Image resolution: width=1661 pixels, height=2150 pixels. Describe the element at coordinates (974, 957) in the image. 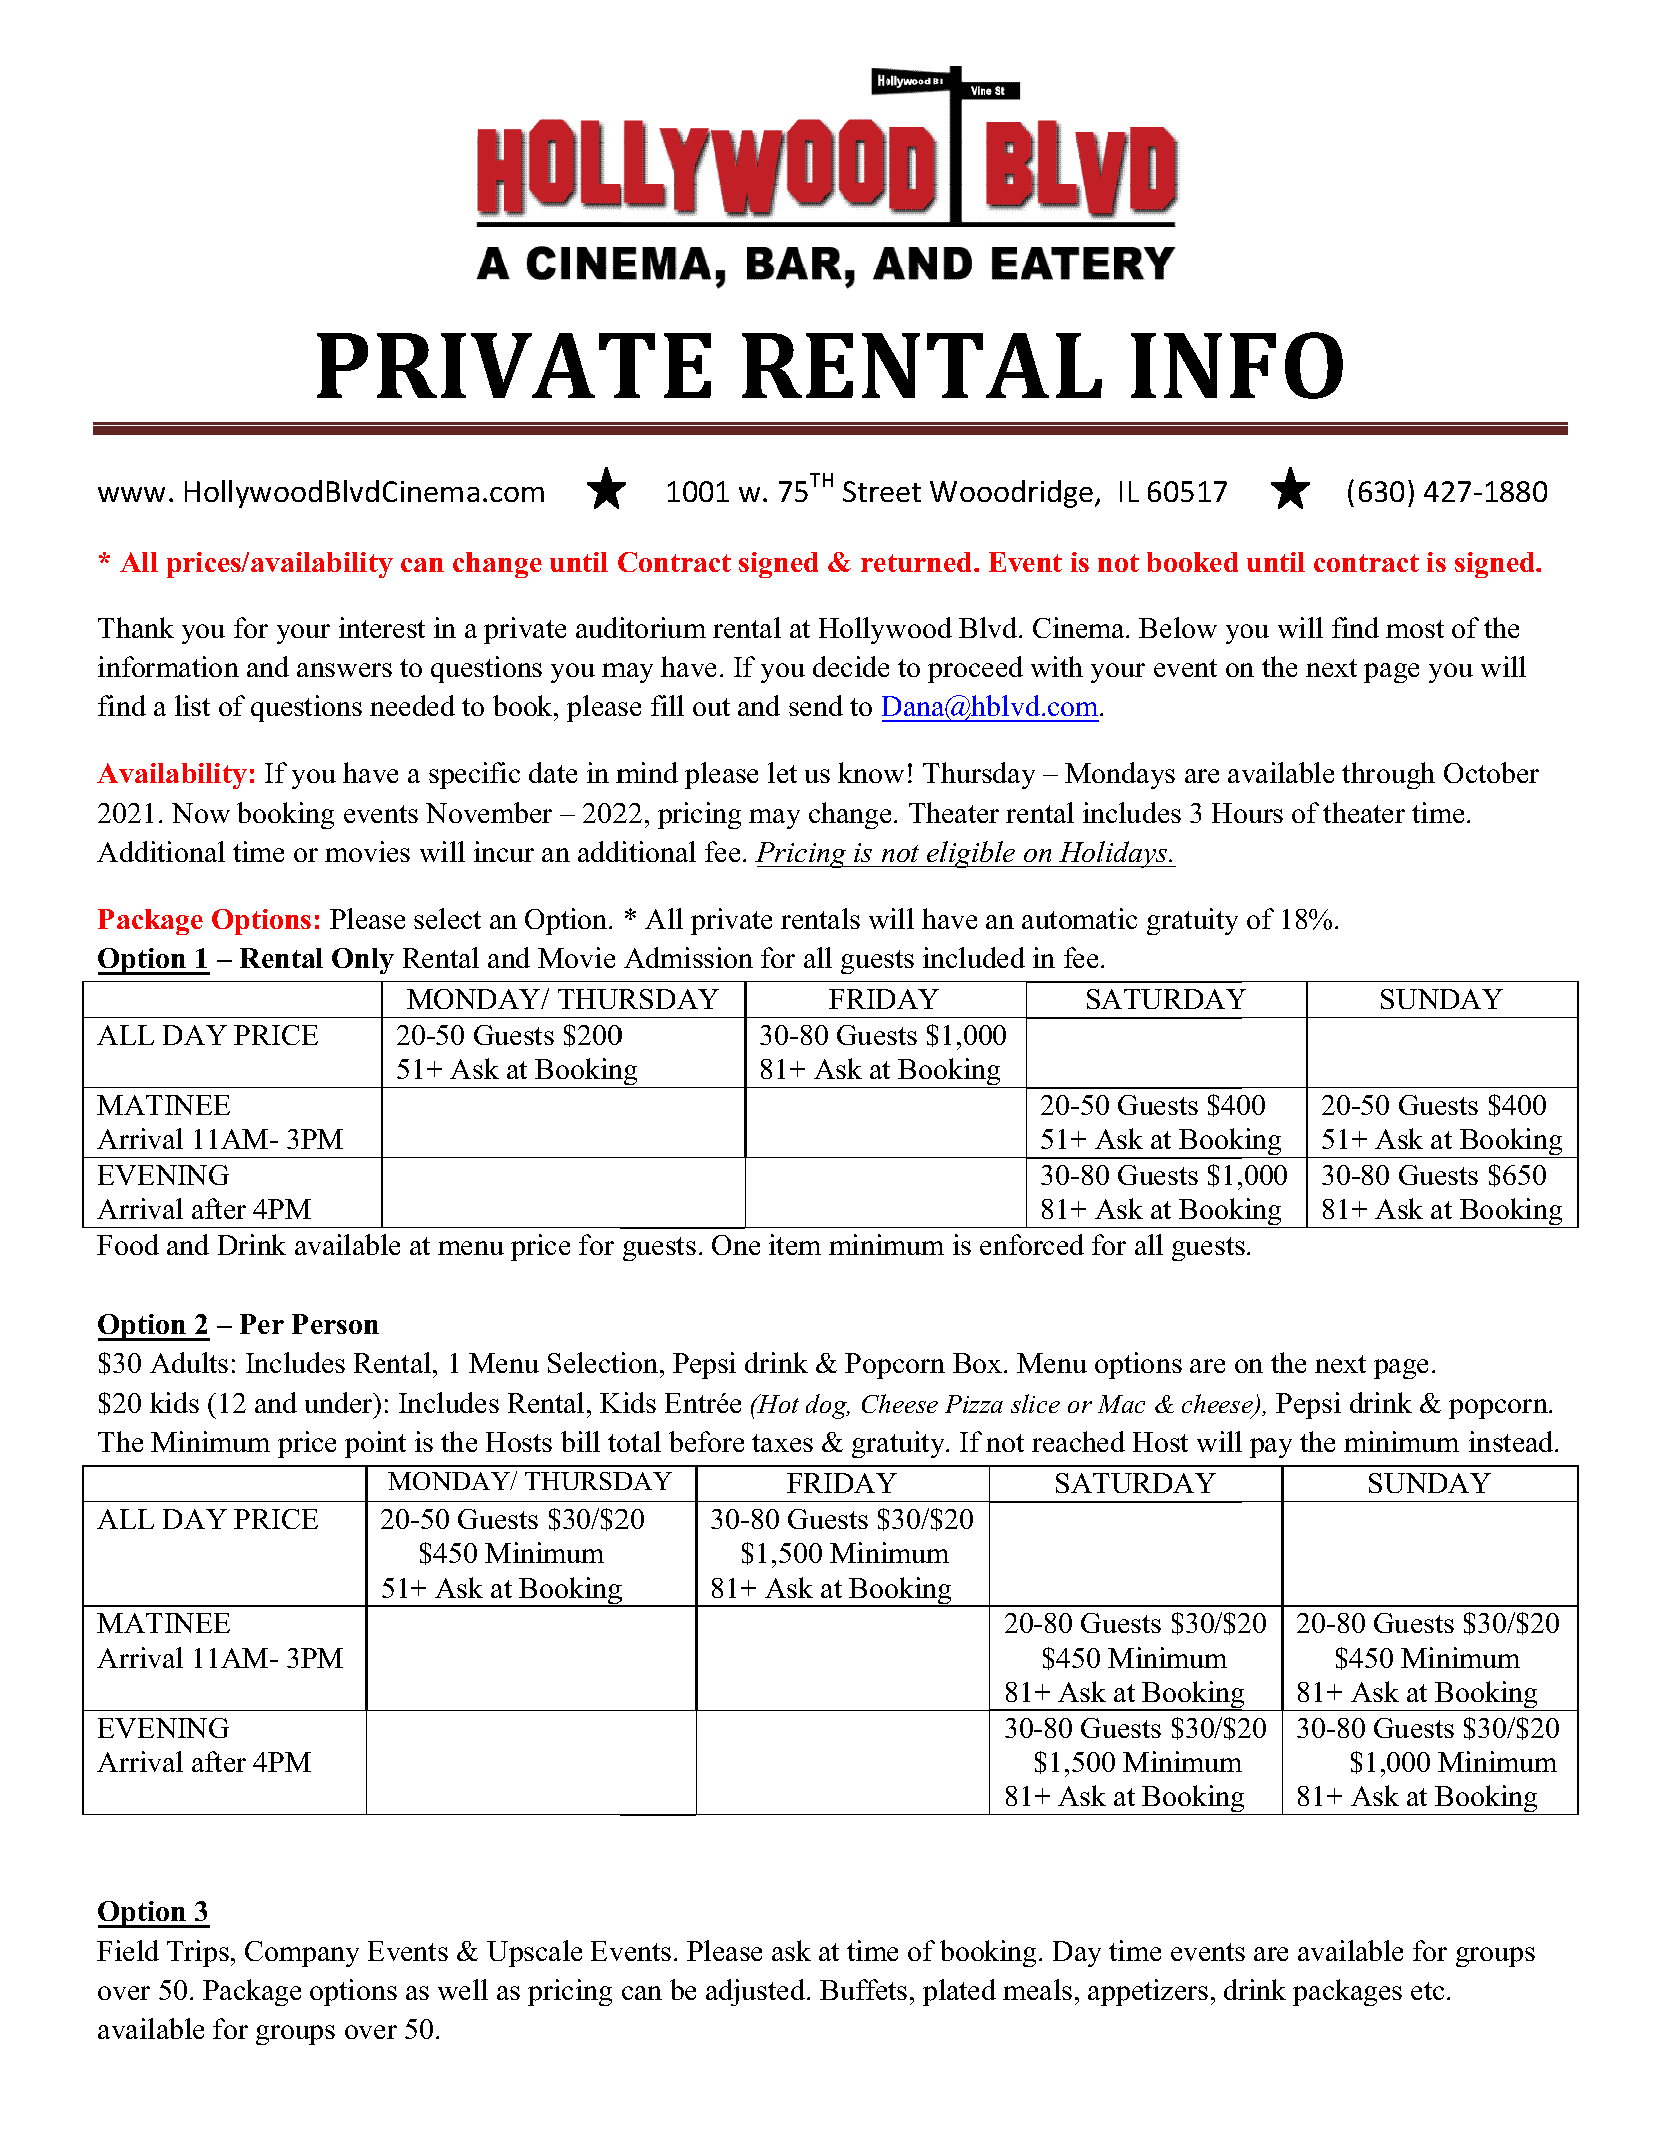

I see `included` at that location.
